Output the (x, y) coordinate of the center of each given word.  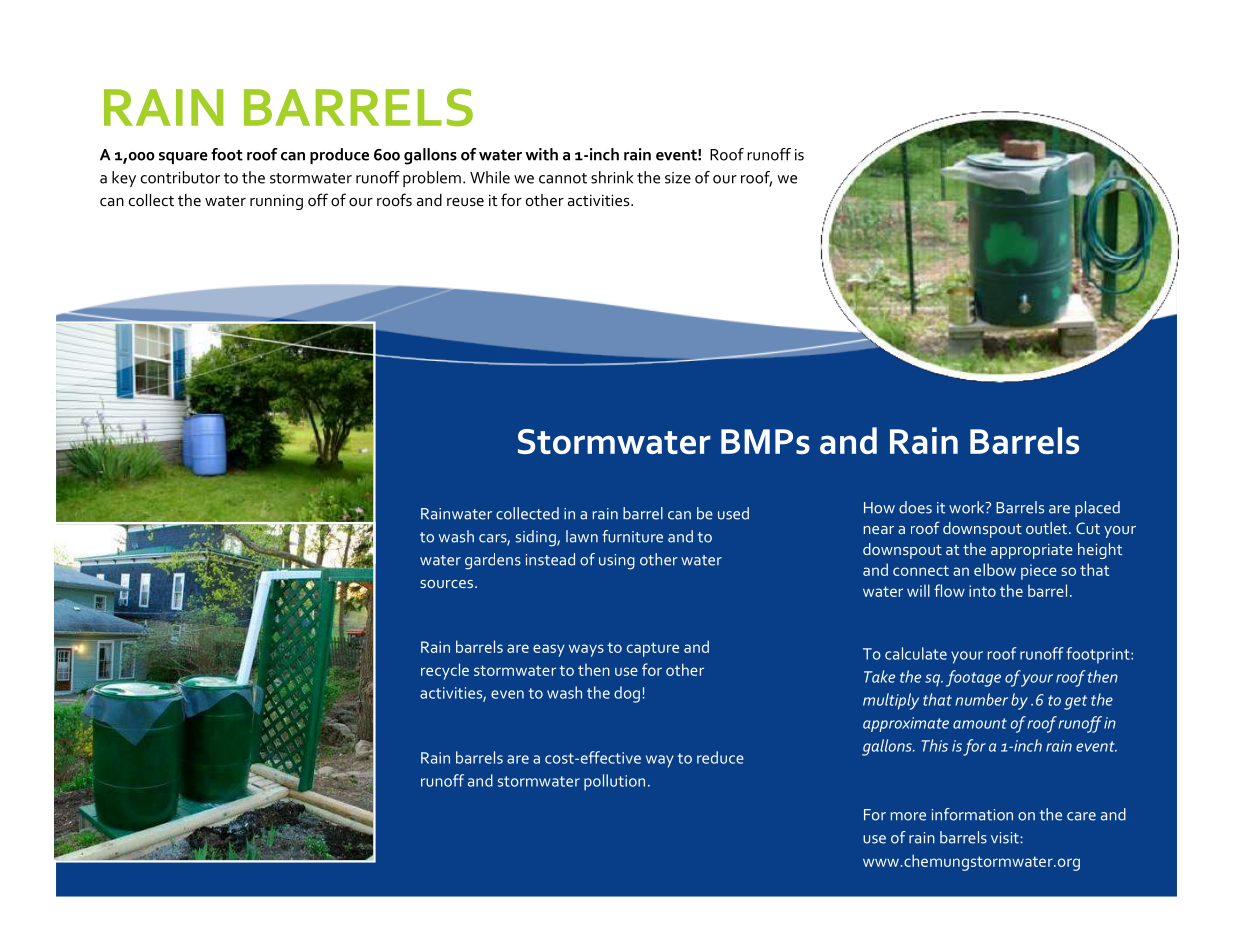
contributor (180, 177)
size (678, 178)
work (968, 507)
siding (537, 538)
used (733, 513)
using (617, 562)
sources (446, 584)
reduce (720, 757)
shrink (612, 177)
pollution (614, 782)
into (982, 591)
